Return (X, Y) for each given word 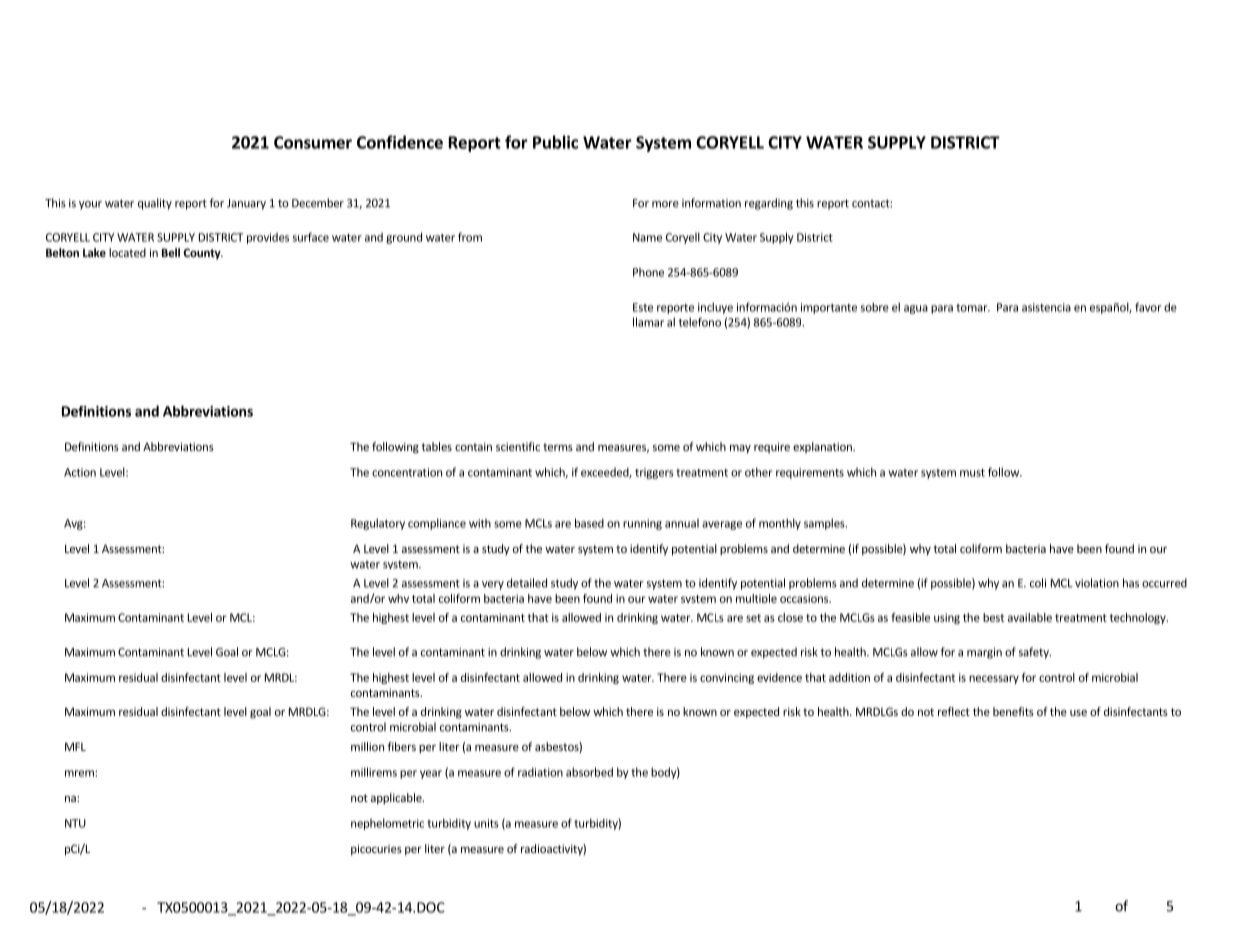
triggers (654, 473)
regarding (769, 204)
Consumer (313, 142)
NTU (75, 823)
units (486, 823)
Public (555, 142)
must (972, 473)
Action (80, 472)
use (1078, 713)
